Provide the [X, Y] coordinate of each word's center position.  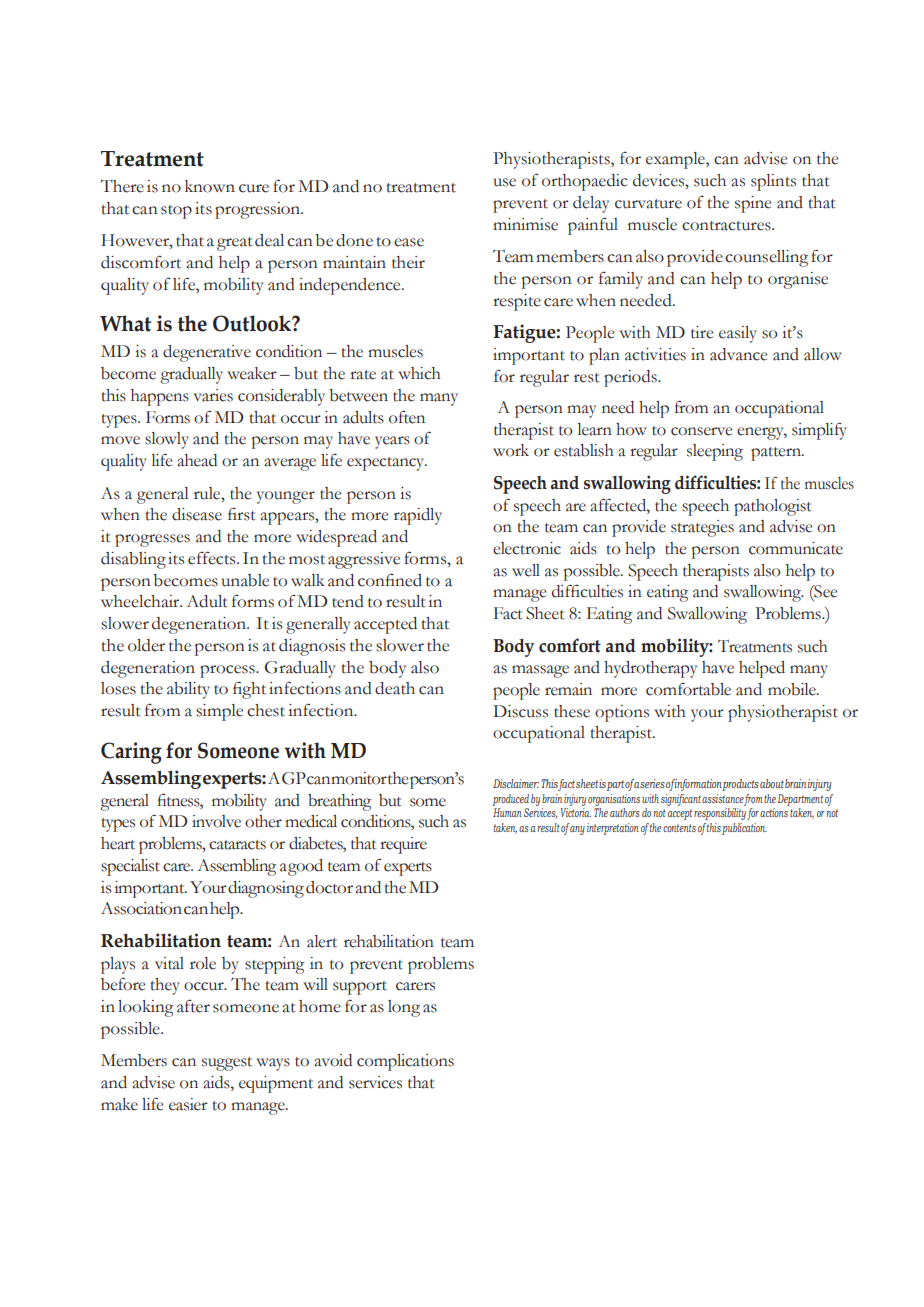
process [228, 671]
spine [753, 204]
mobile [793, 689]
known [210, 186]
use [504, 182]
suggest [227, 1064]
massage [540, 671]
